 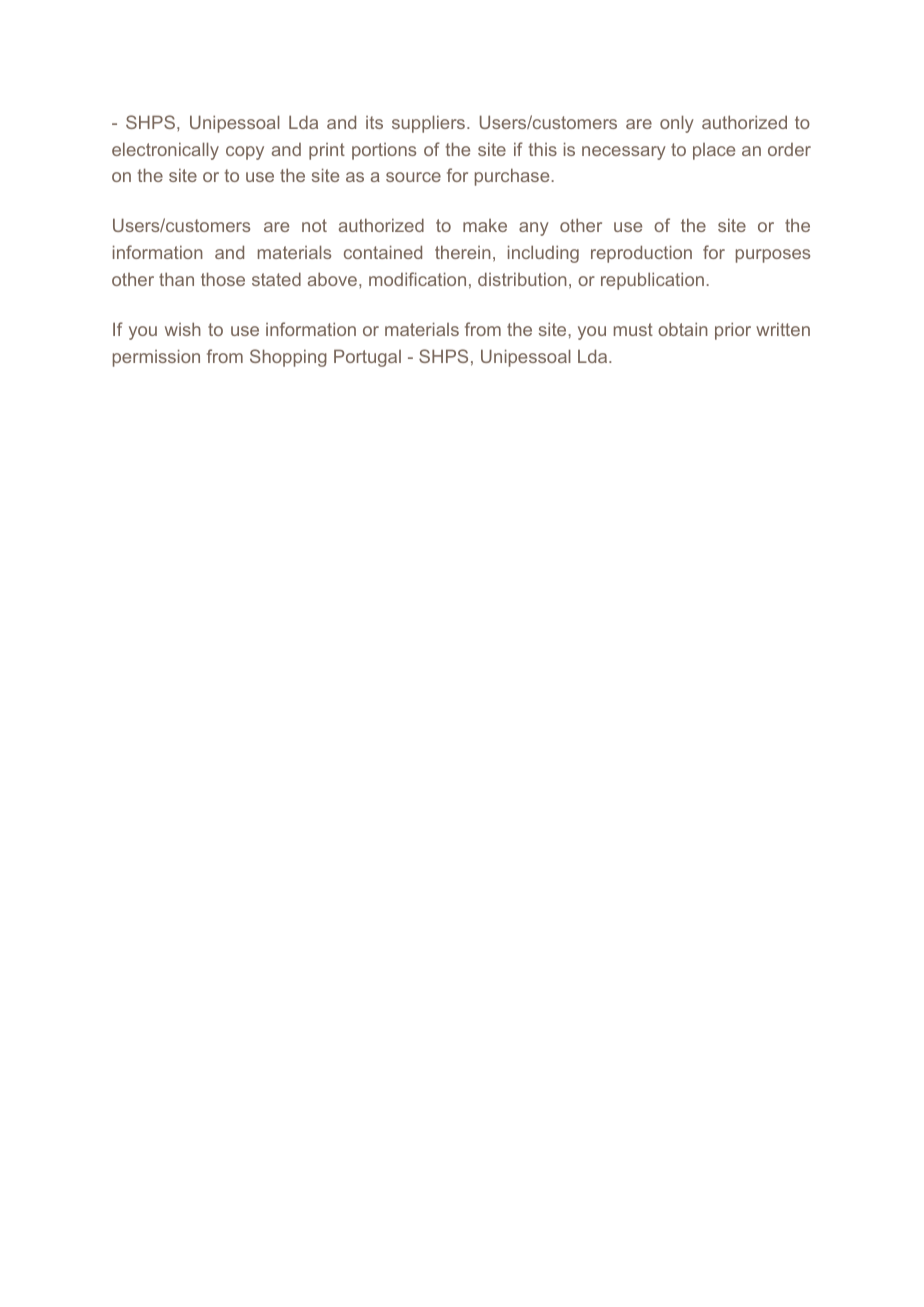 What do you see at coordinates (485, 225) in the screenshot?
I see `make` at bounding box center [485, 225].
